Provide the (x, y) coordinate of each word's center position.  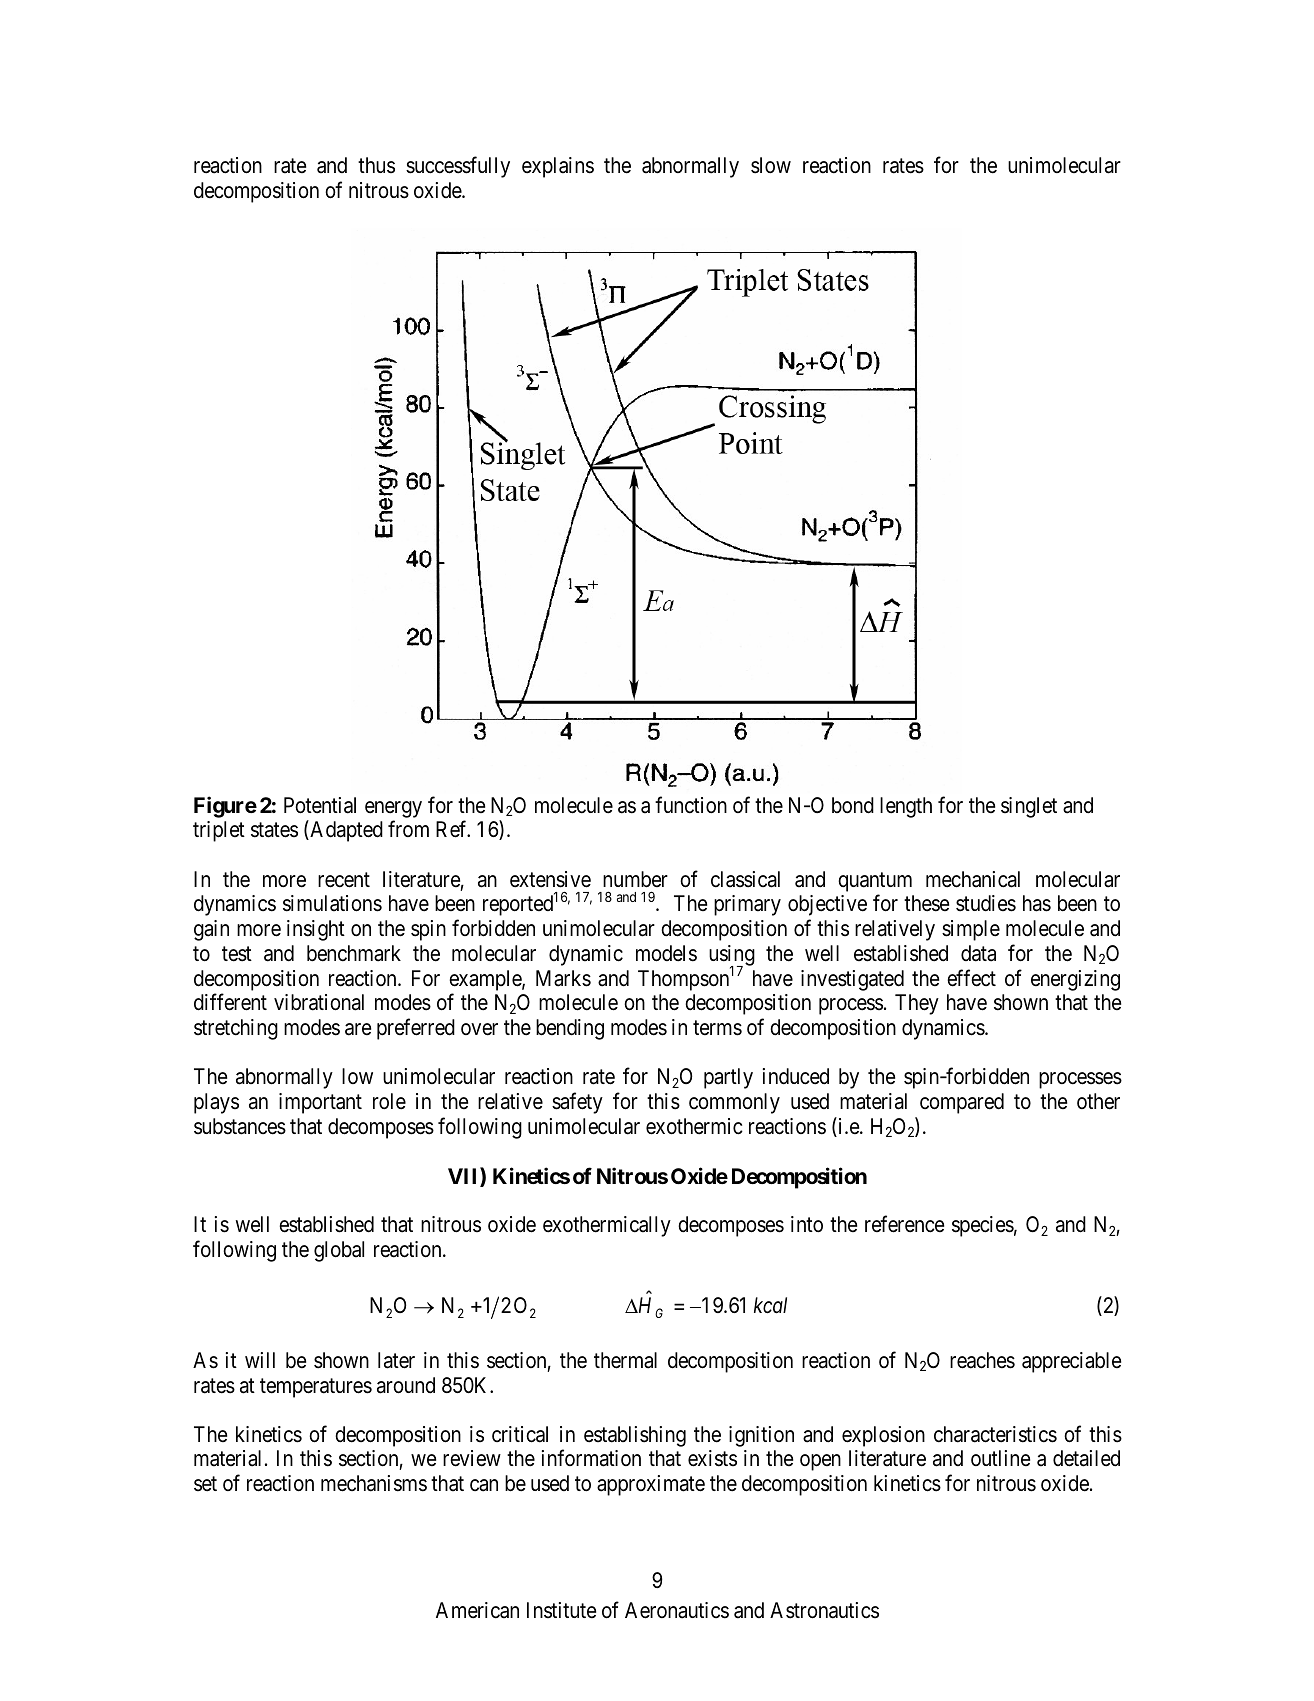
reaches (982, 1360)
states (274, 830)
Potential (320, 805)
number (635, 879)
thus (376, 165)
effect (971, 978)
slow (771, 165)
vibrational (319, 1002)
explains (558, 167)
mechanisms (374, 1483)
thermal (625, 1360)
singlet (1029, 807)
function (691, 805)
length (906, 807)
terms (717, 1028)
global (339, 1251)
